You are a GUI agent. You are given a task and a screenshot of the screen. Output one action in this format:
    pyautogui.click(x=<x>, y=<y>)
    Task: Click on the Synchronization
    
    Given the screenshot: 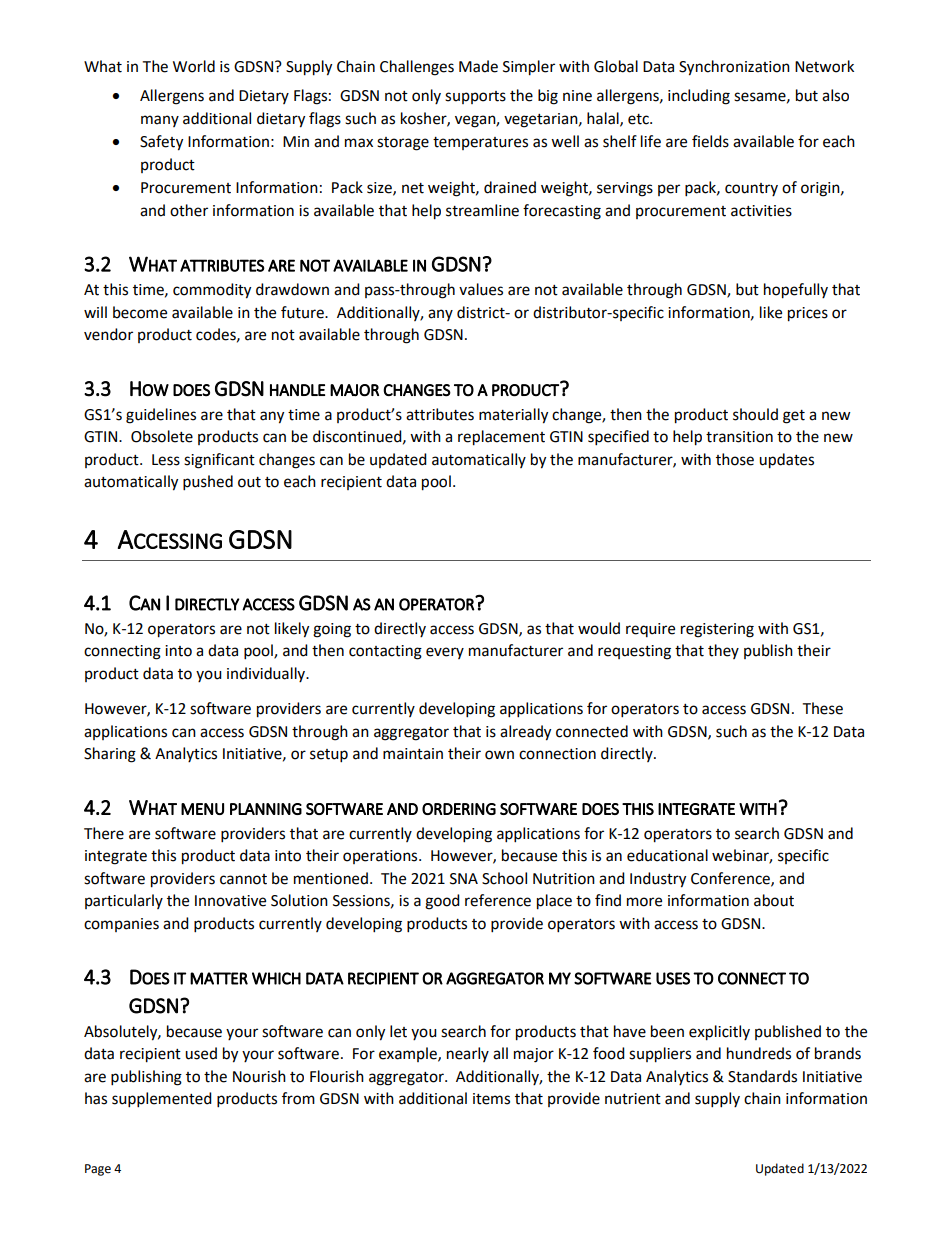 What is the action you would take?
    pyautogui.click(x=734, y=68)
